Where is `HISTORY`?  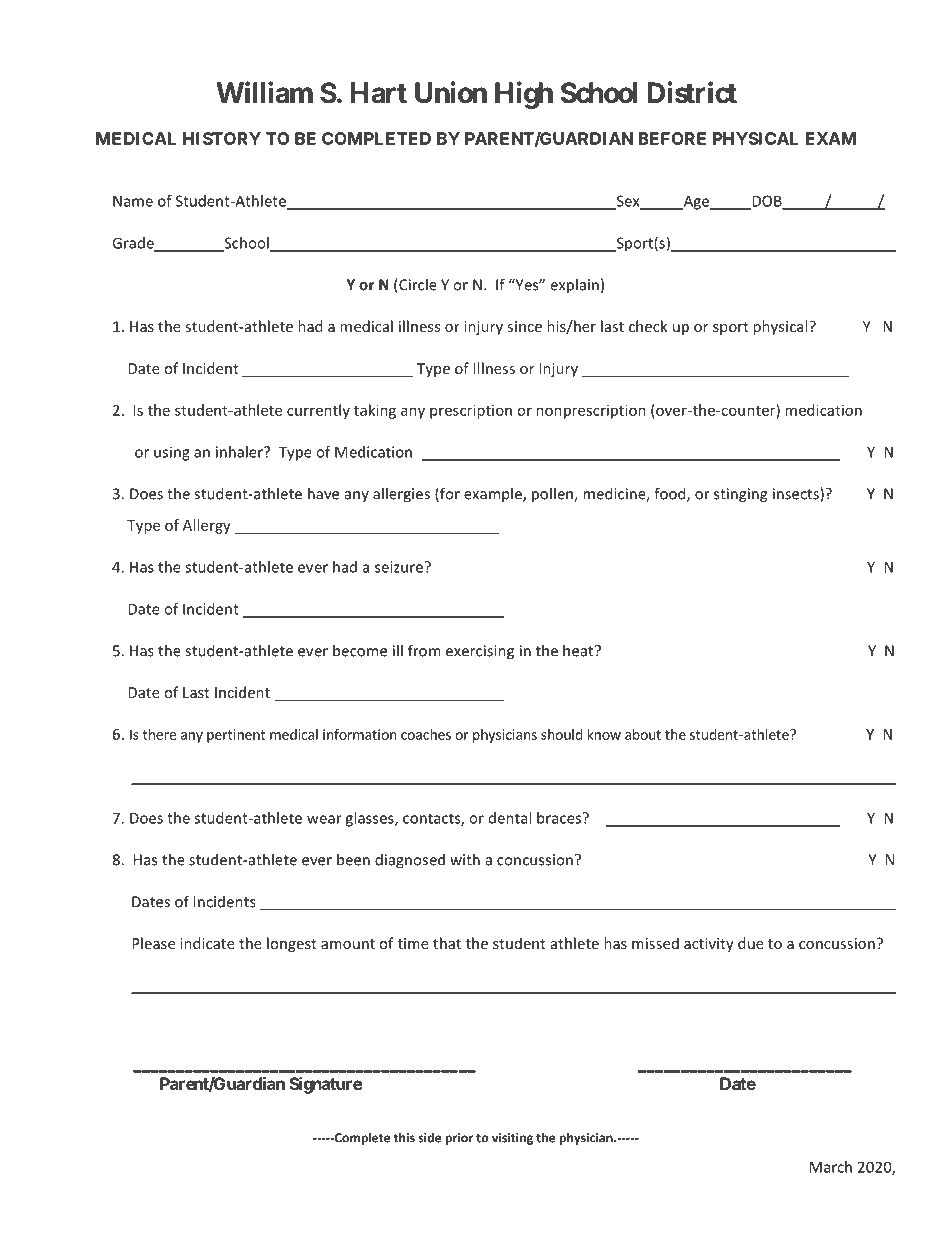 HISTORY is located at coordinates (222, 138).
